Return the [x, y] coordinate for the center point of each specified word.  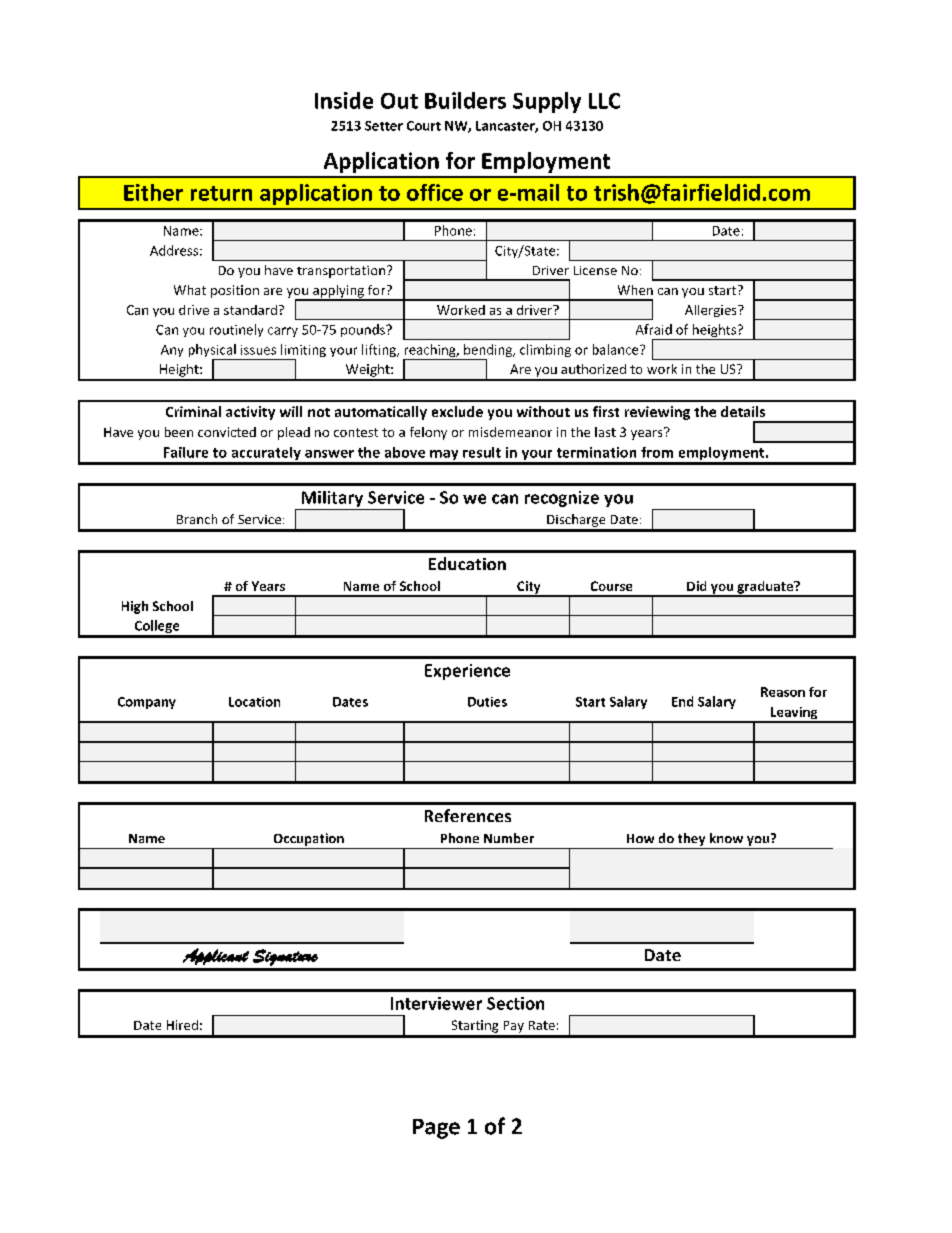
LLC [604, 101]
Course [611, 586]
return [221, 193]
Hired [182, 1025]
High [135, 607]
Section [515, 1003]
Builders [465, 100]
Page [436, 1129]
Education [467, 563]
